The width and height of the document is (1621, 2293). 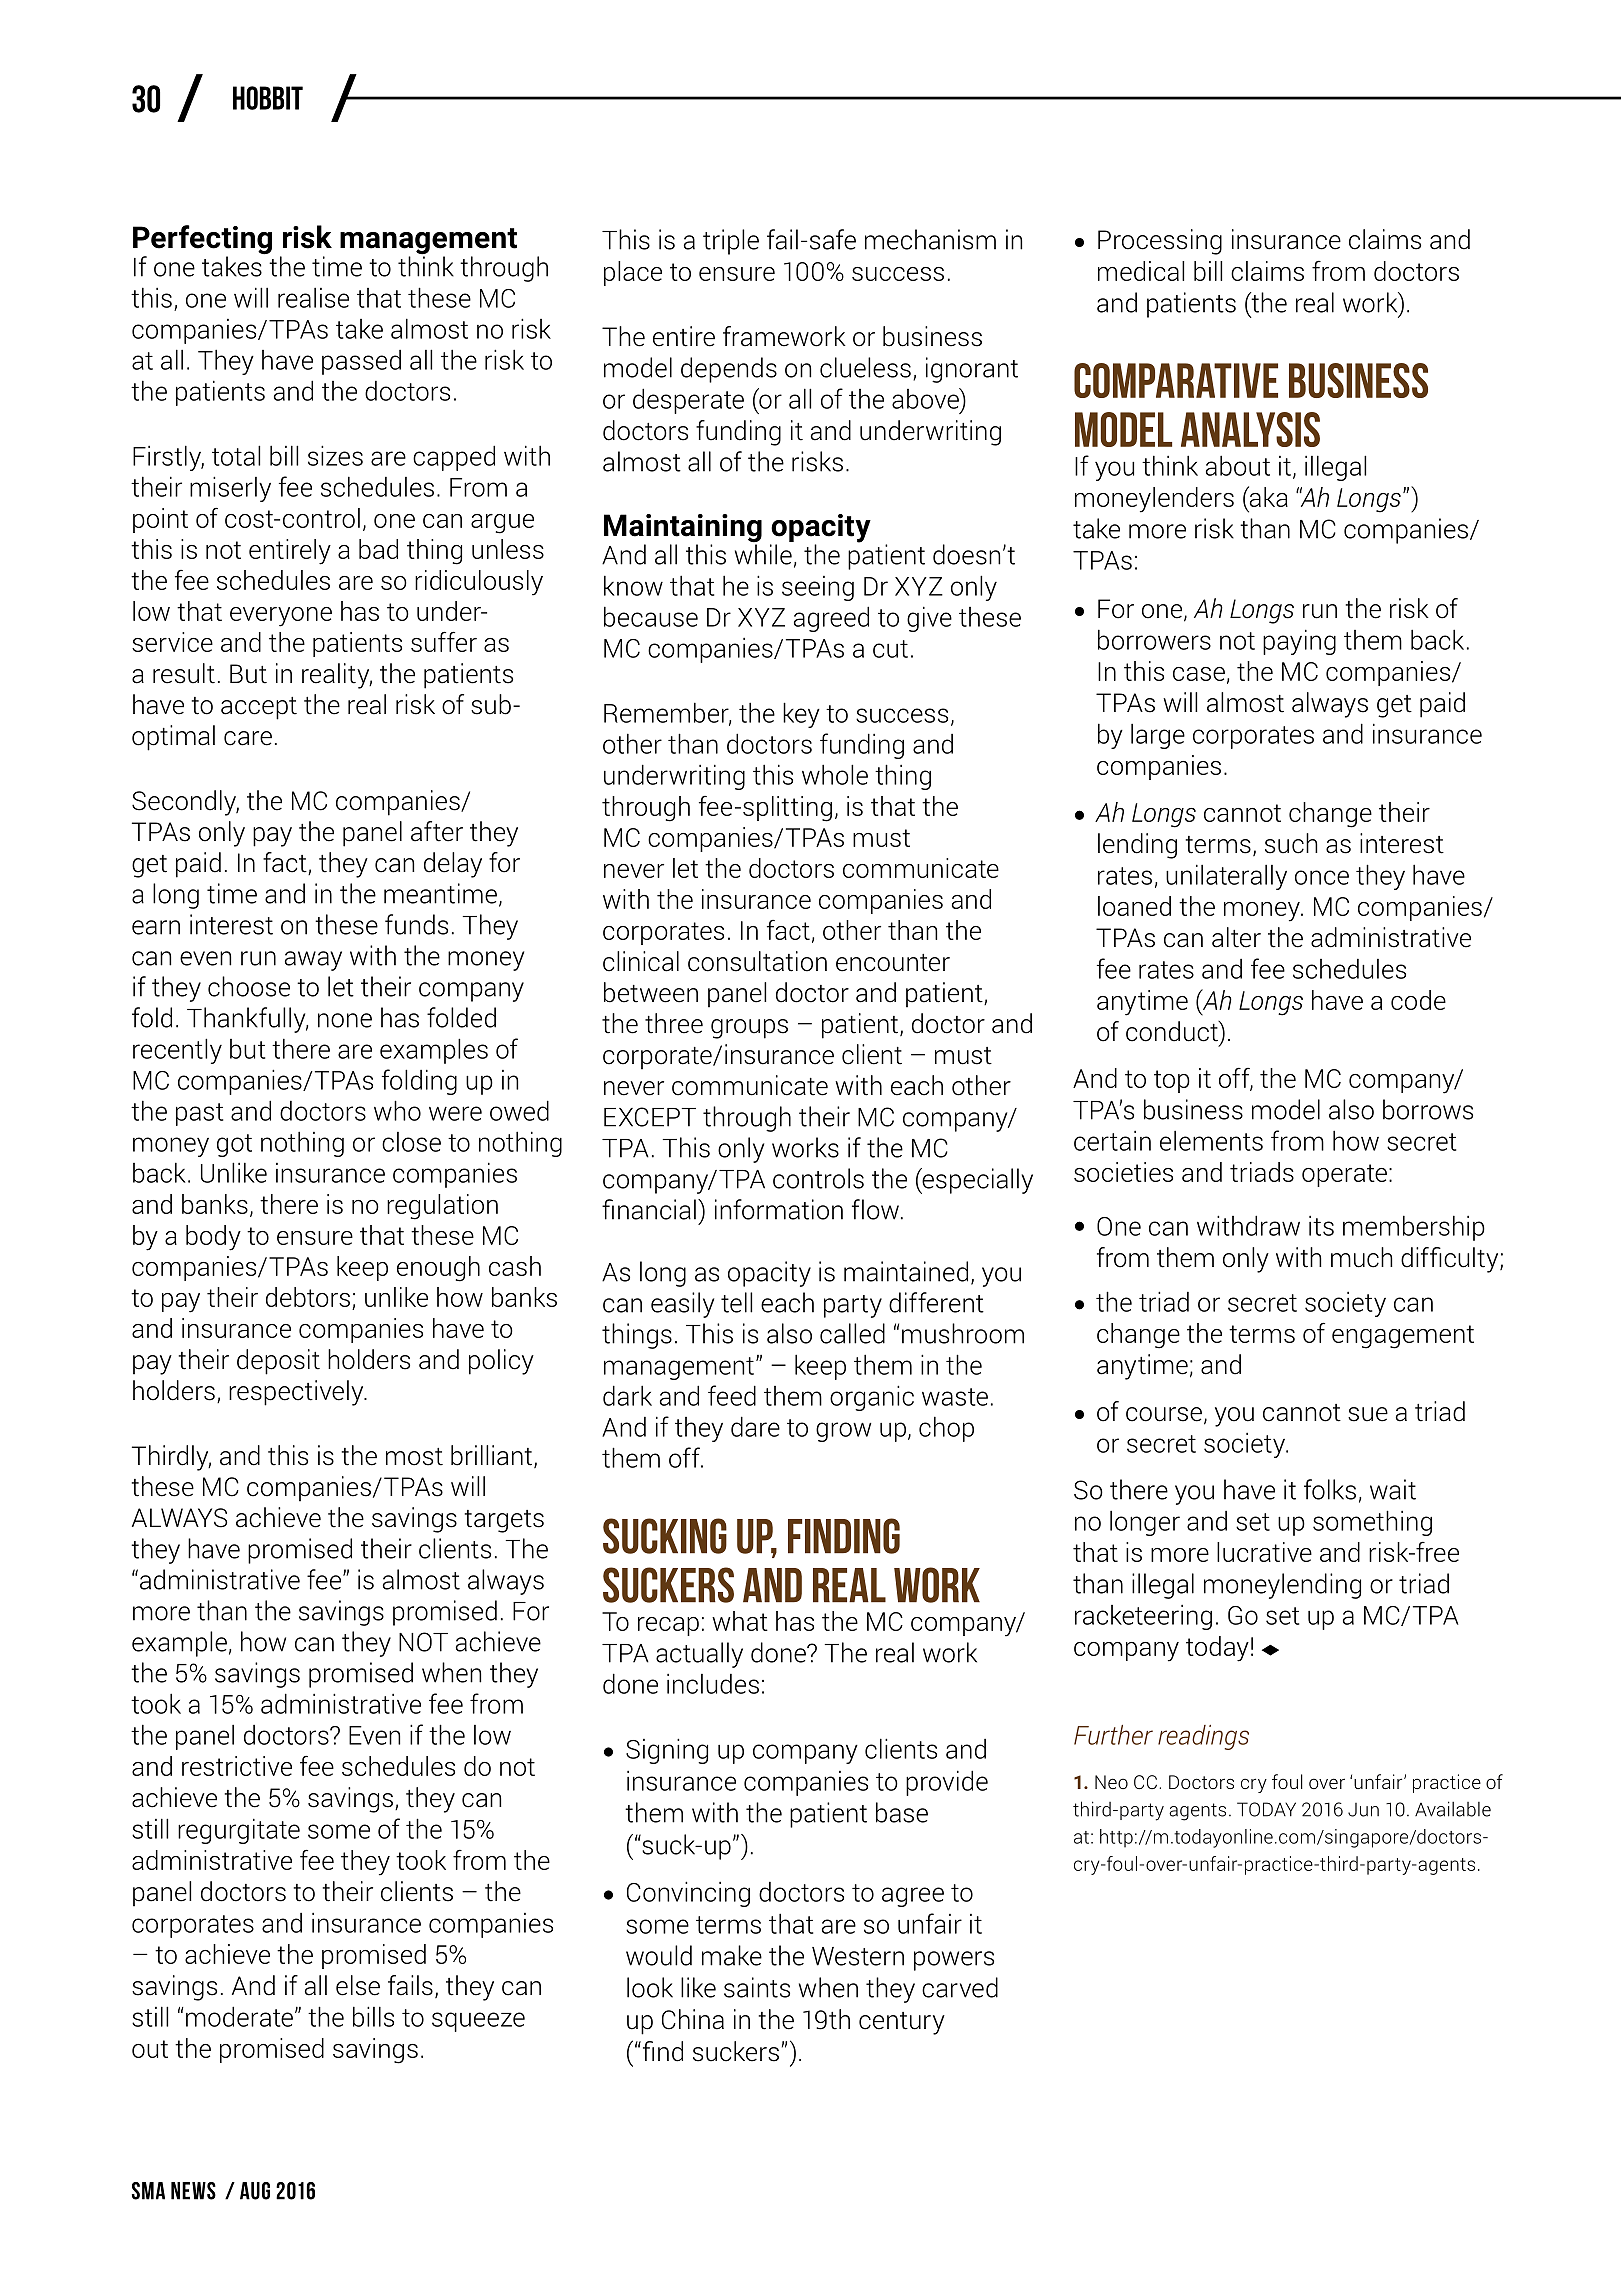 I want to click on HOBBIT, so click(x=268, y=98).
